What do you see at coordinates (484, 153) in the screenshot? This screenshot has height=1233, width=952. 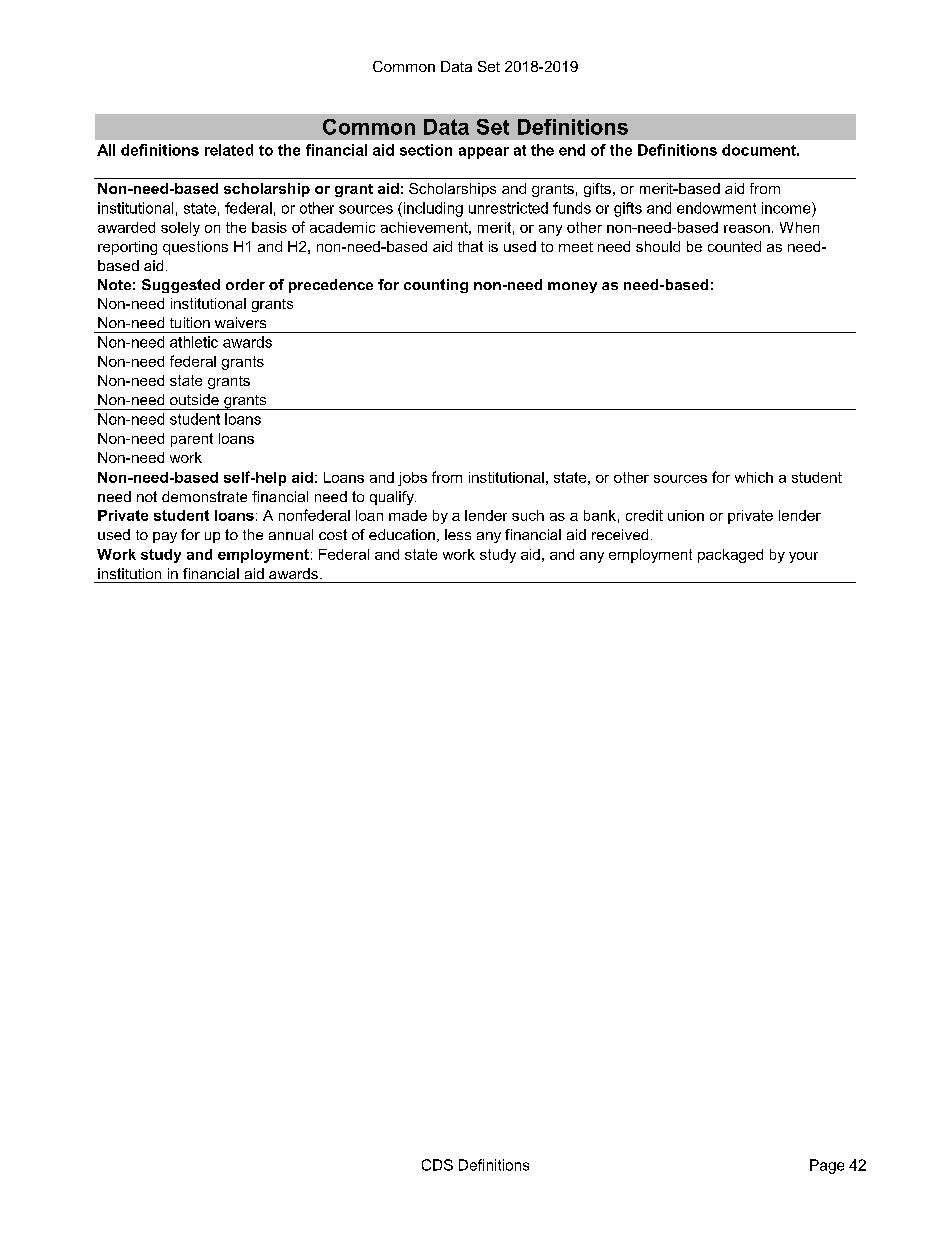 I see `appear` at bounding box center [484, 153].
